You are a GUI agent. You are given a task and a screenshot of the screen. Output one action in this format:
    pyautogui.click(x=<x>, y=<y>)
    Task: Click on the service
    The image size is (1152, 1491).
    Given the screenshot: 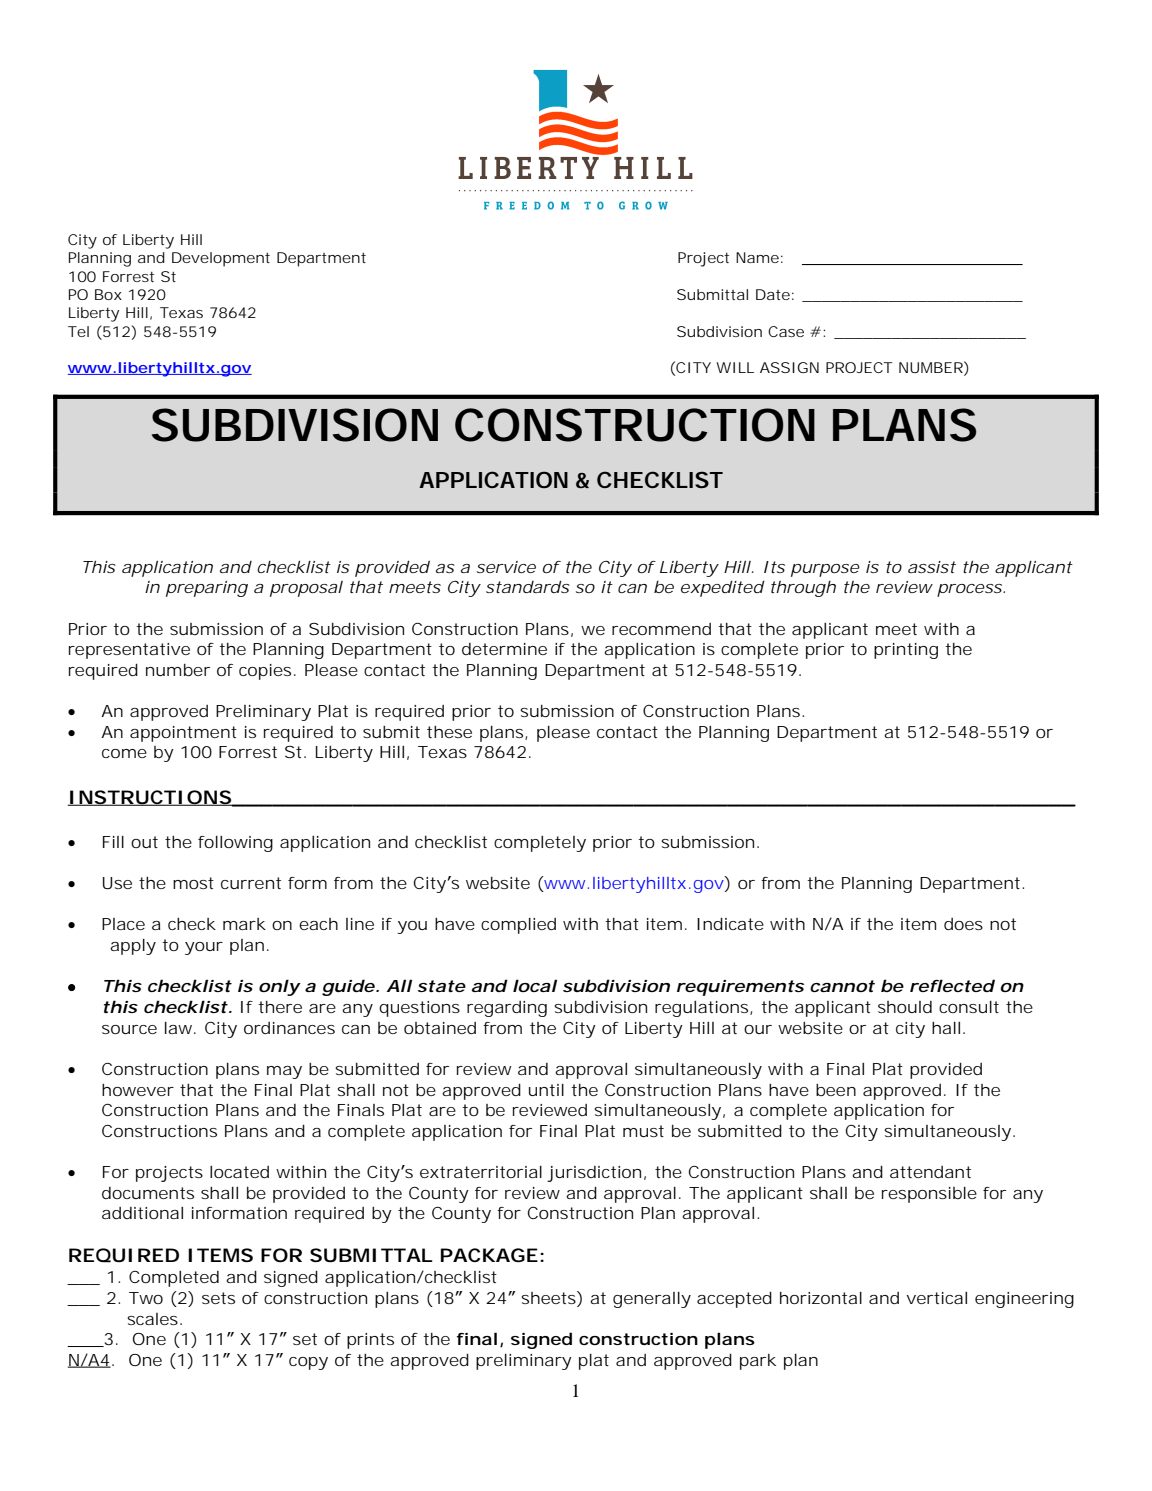 What is the action you would take?
    pyautogui.click(x=506, y=567)
